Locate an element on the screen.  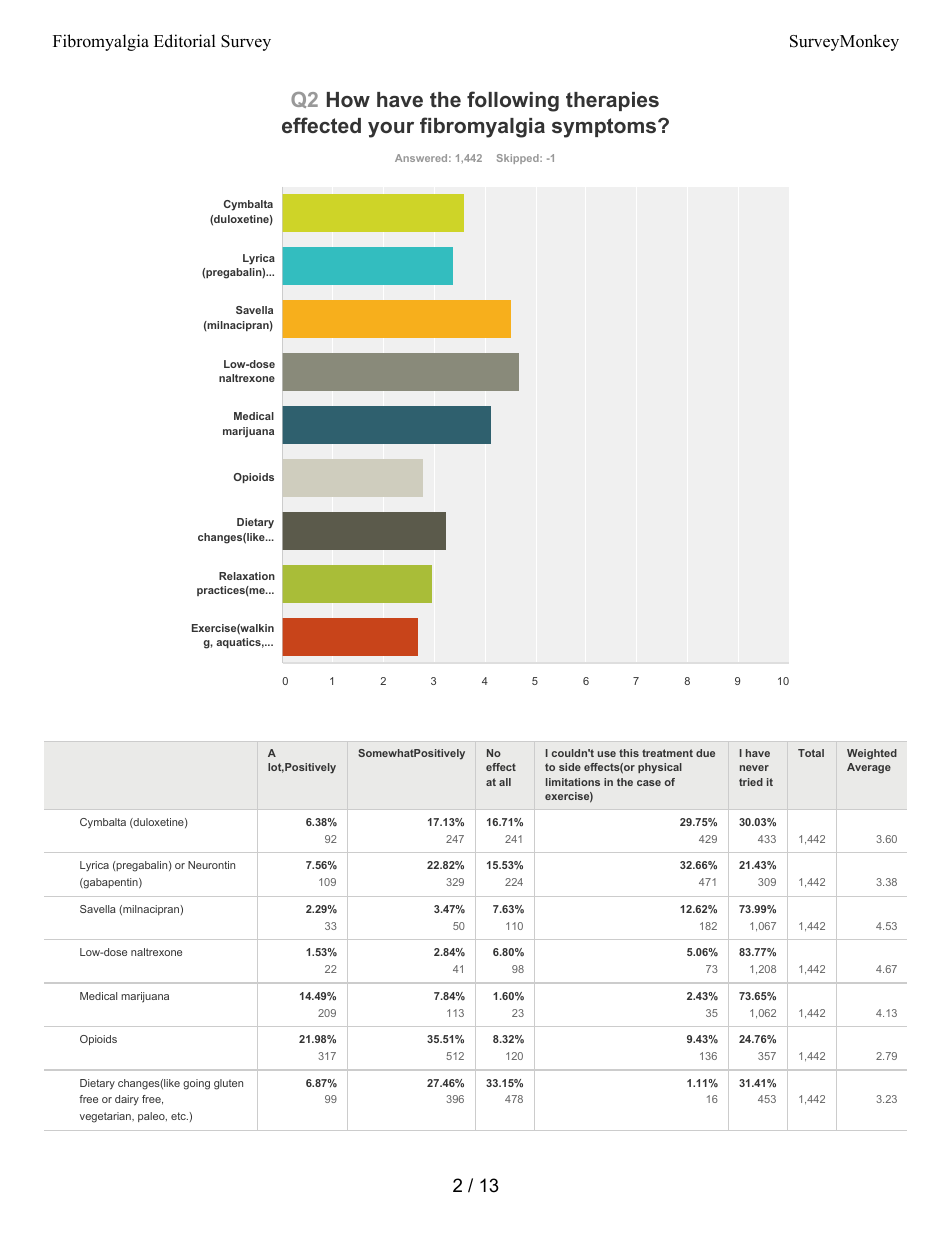
therapies is located at coordinates (612, 101).
